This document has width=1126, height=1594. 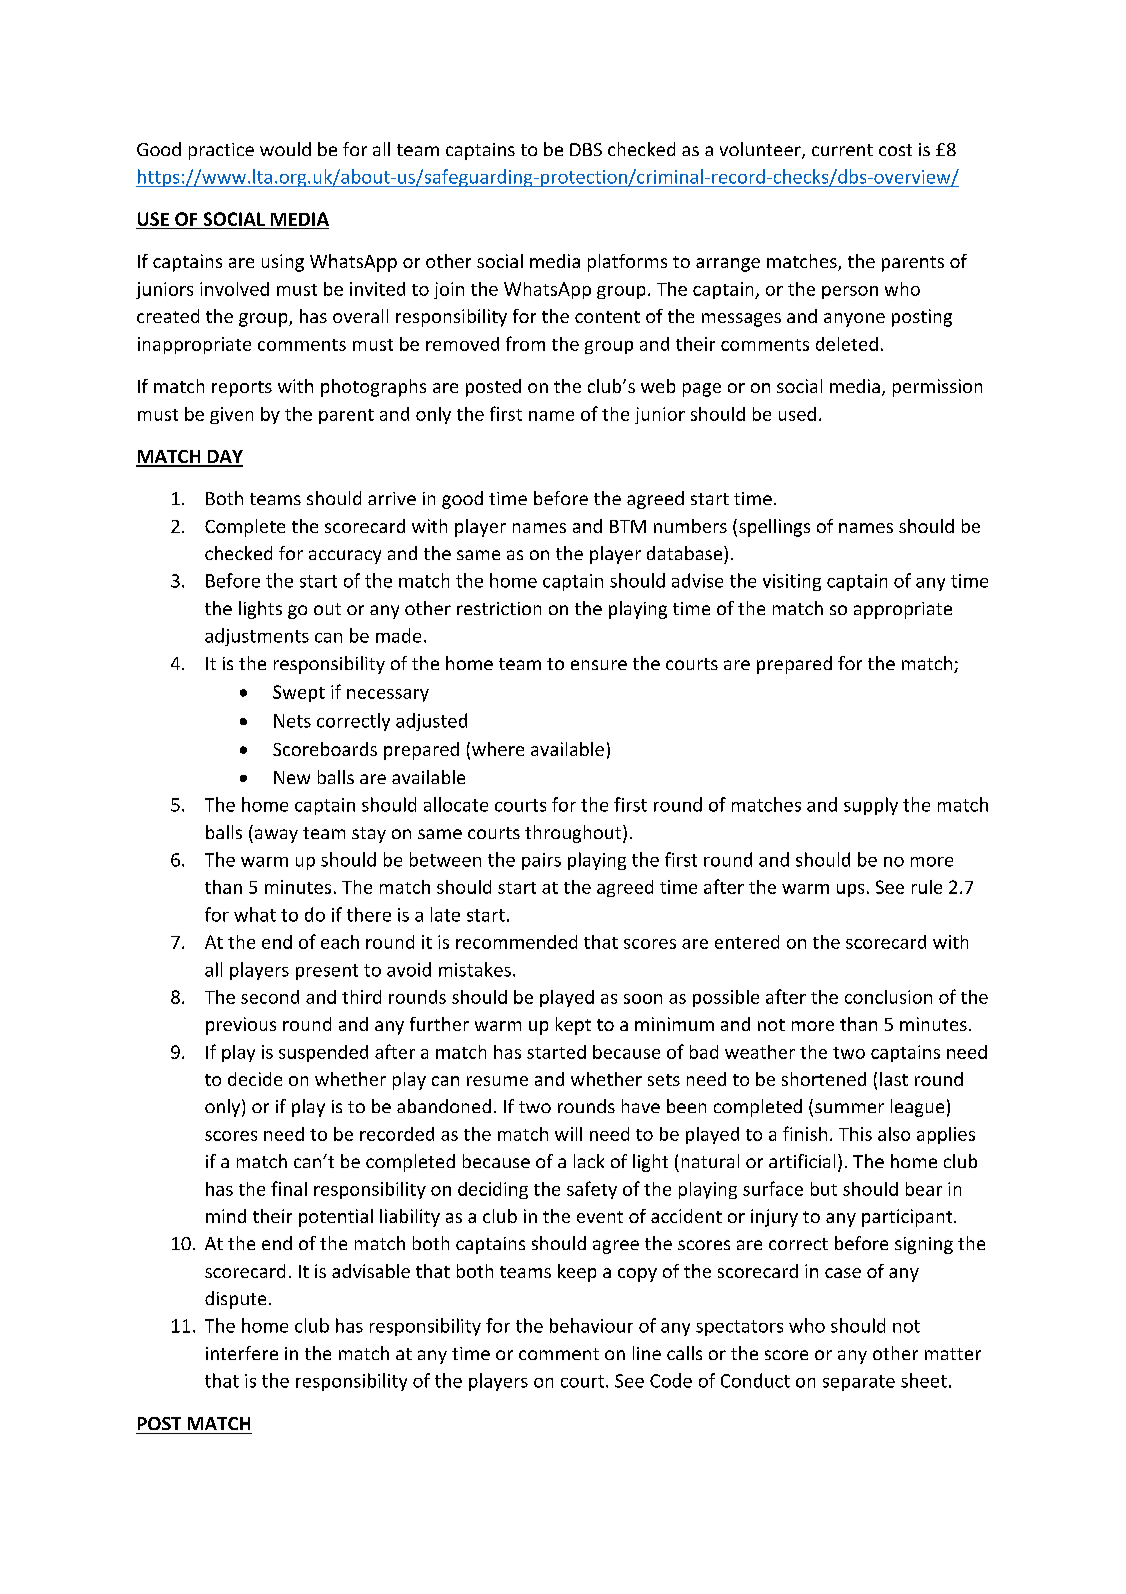 I want to click on where, so click(x=498, y=749).
